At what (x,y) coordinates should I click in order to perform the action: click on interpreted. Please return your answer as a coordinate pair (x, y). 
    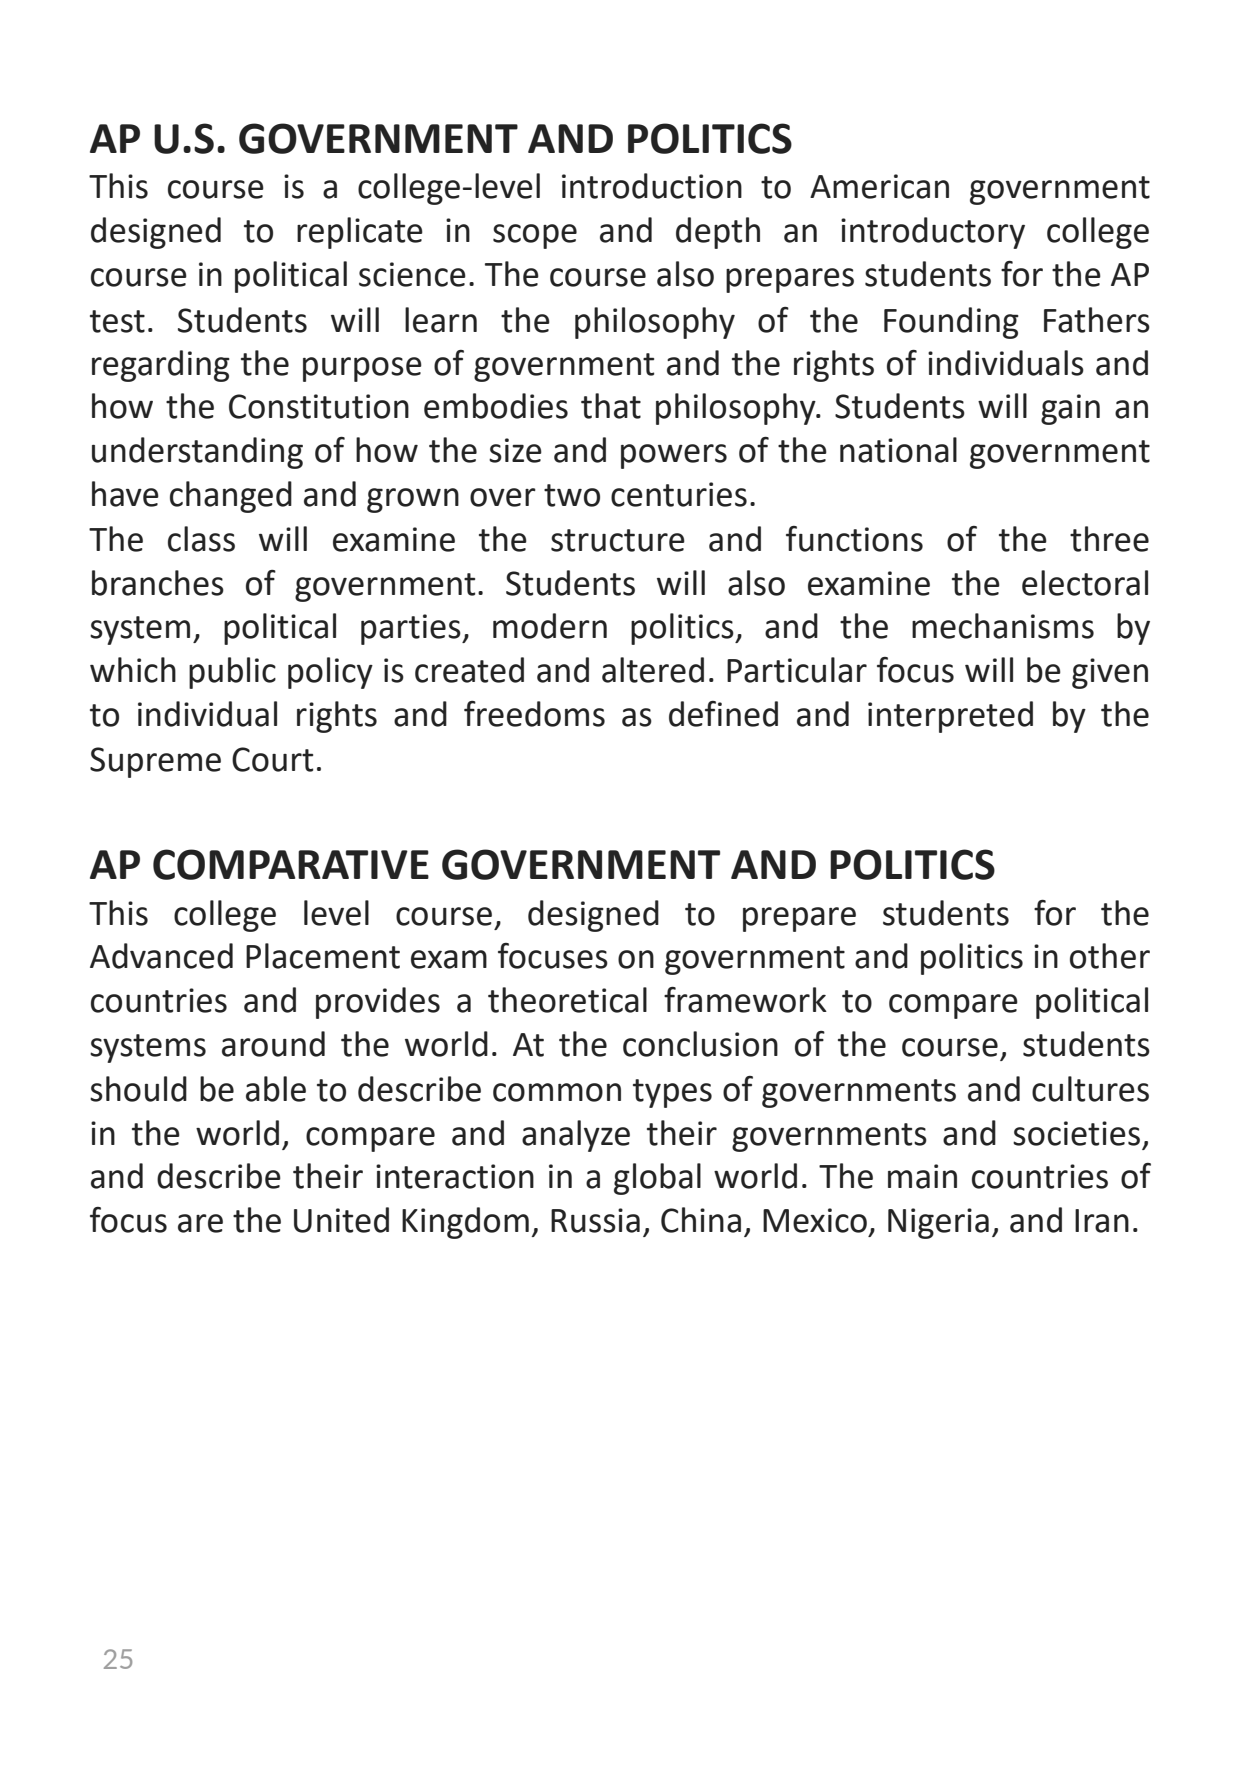
    Looking at the image, I should click on (950, 717).
